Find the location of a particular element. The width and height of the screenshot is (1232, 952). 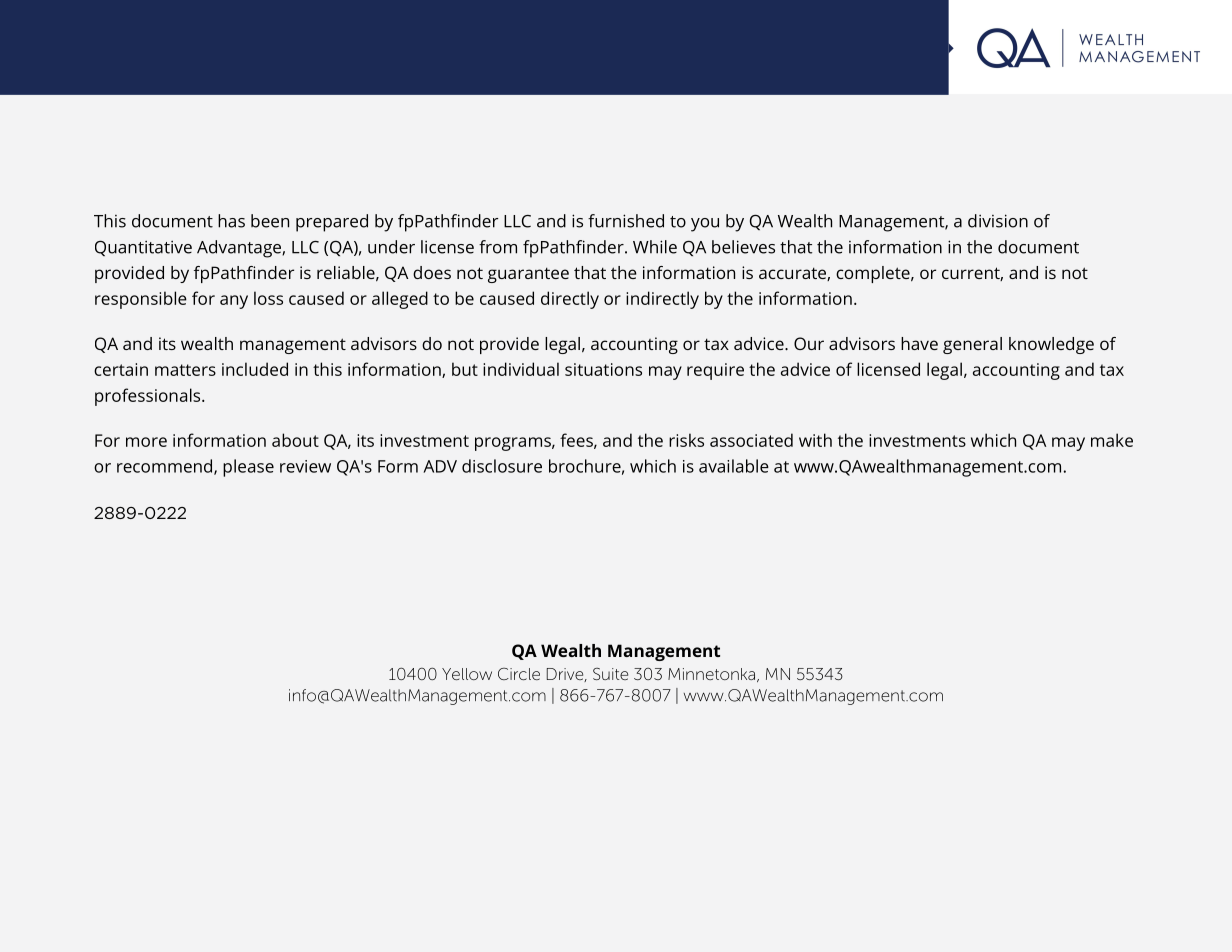

about is located at coordinates (295, 440).
